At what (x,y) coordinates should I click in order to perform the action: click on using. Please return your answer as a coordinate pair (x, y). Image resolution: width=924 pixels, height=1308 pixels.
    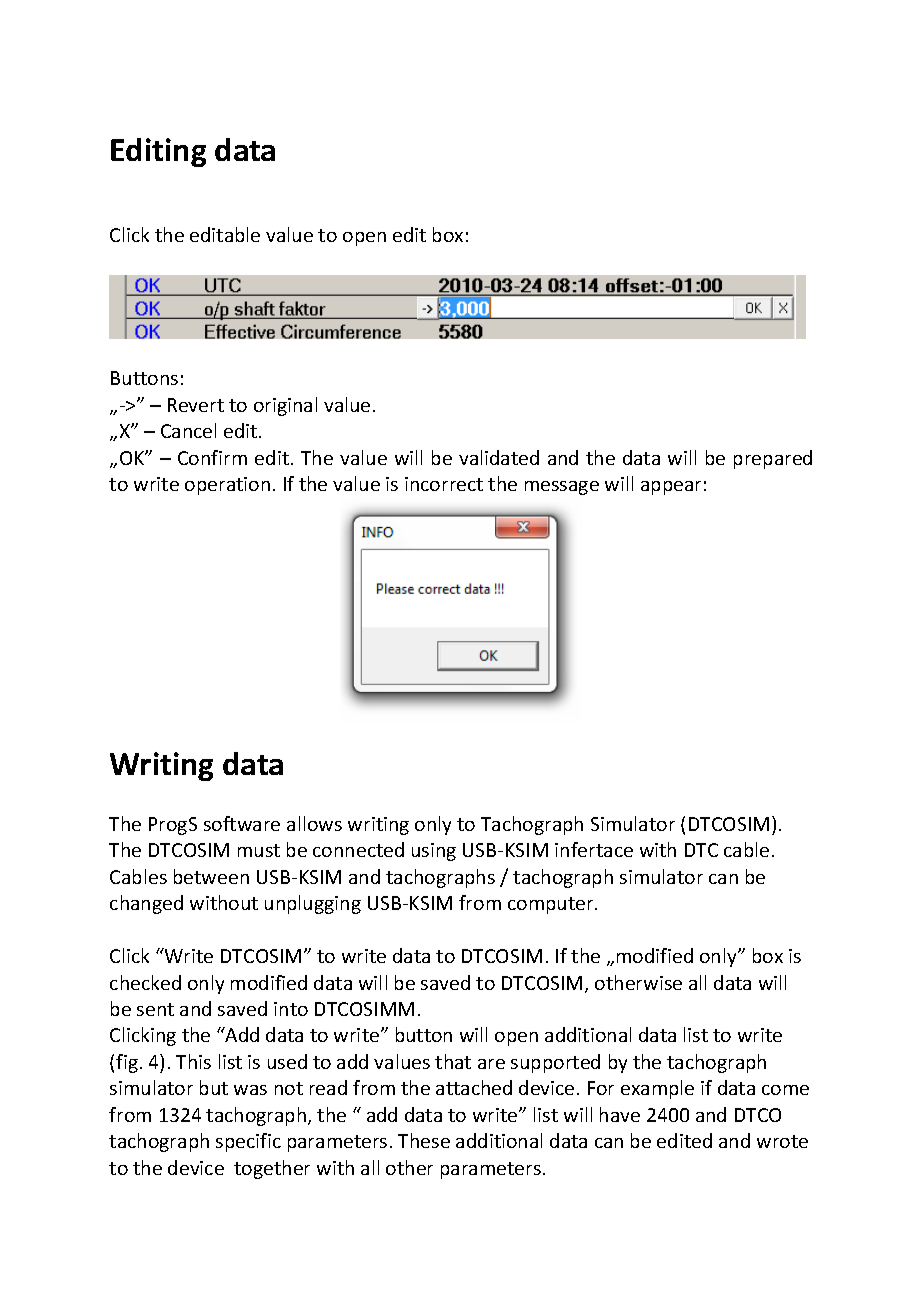
    Looking at the image, I should click on (434, 852).
